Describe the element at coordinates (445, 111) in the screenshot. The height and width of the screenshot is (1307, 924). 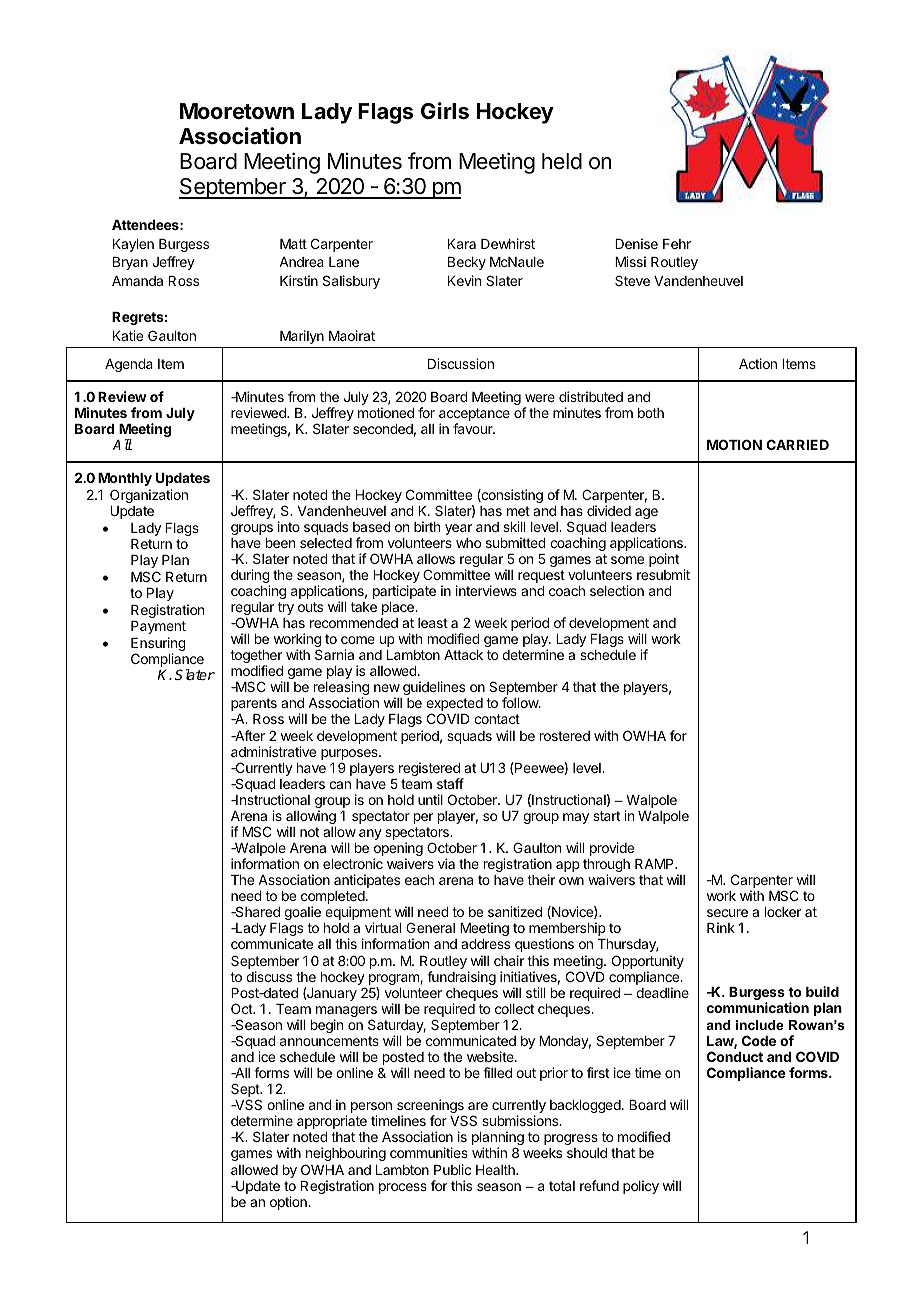
I see `Girls` at that location.
